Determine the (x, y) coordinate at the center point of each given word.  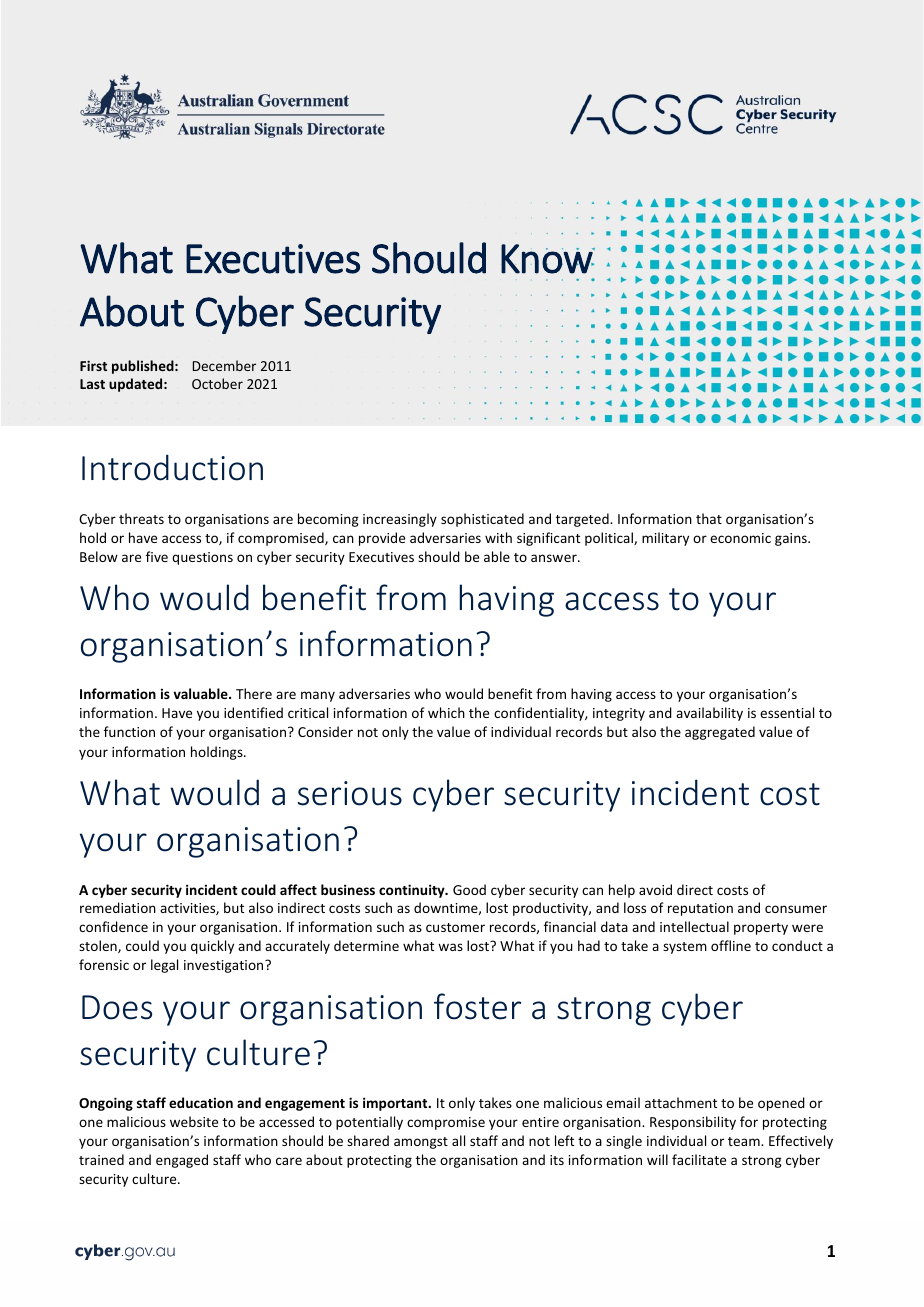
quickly (212, 947)
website (194, 1121)
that (709, 518)
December (224, 365)
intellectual (694, 926)
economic (740, 538)
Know (547, 259)
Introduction (172, 467)
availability (709, 714)
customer (455, 927)
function (129, 731)
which (446, 712)
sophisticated (482, 520)
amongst (421, 1143)
